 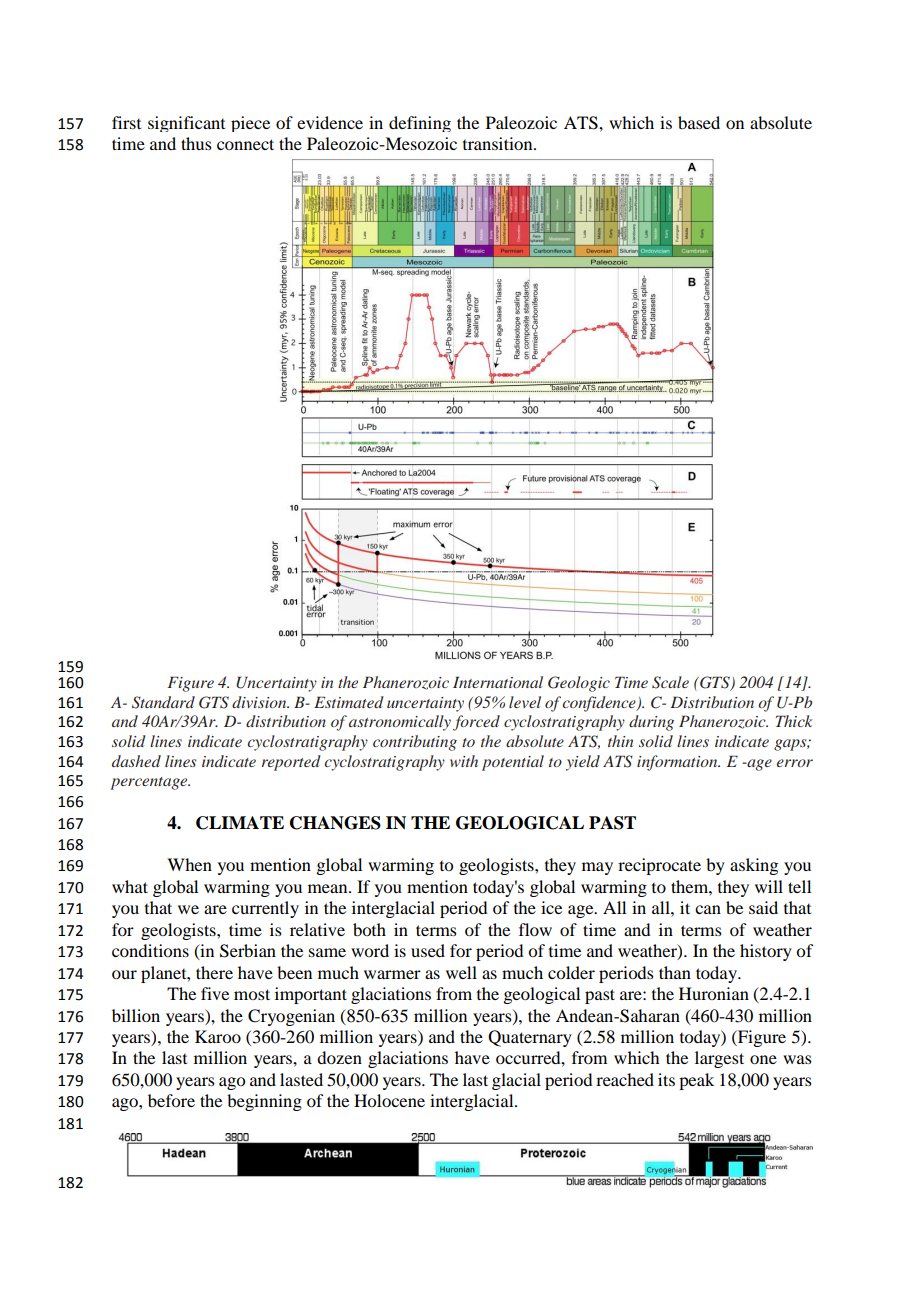 What do you see at coordinates (651, 723) in the screenshot?
I see `during` at bounding box center [651, 723].
